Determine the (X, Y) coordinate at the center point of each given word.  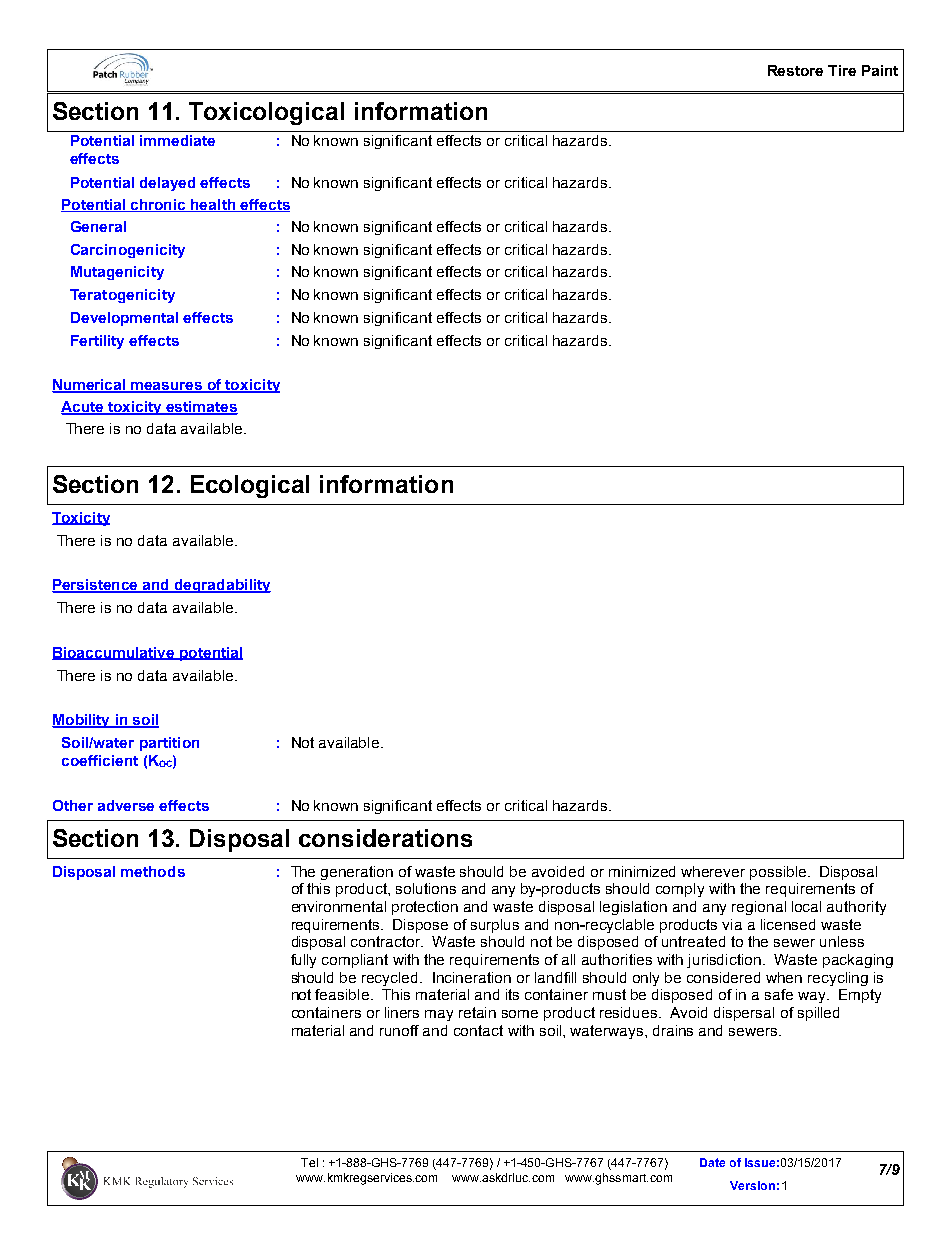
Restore (795, 70)
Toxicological (266, 113)
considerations (385, 838)
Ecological (250, 486)
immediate (177, 140)
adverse (126, 805)
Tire (842, 70)
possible (778, 873)
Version (752, 1185)
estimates (201, 408)
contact (478, 1030)
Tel (309, 1162)
